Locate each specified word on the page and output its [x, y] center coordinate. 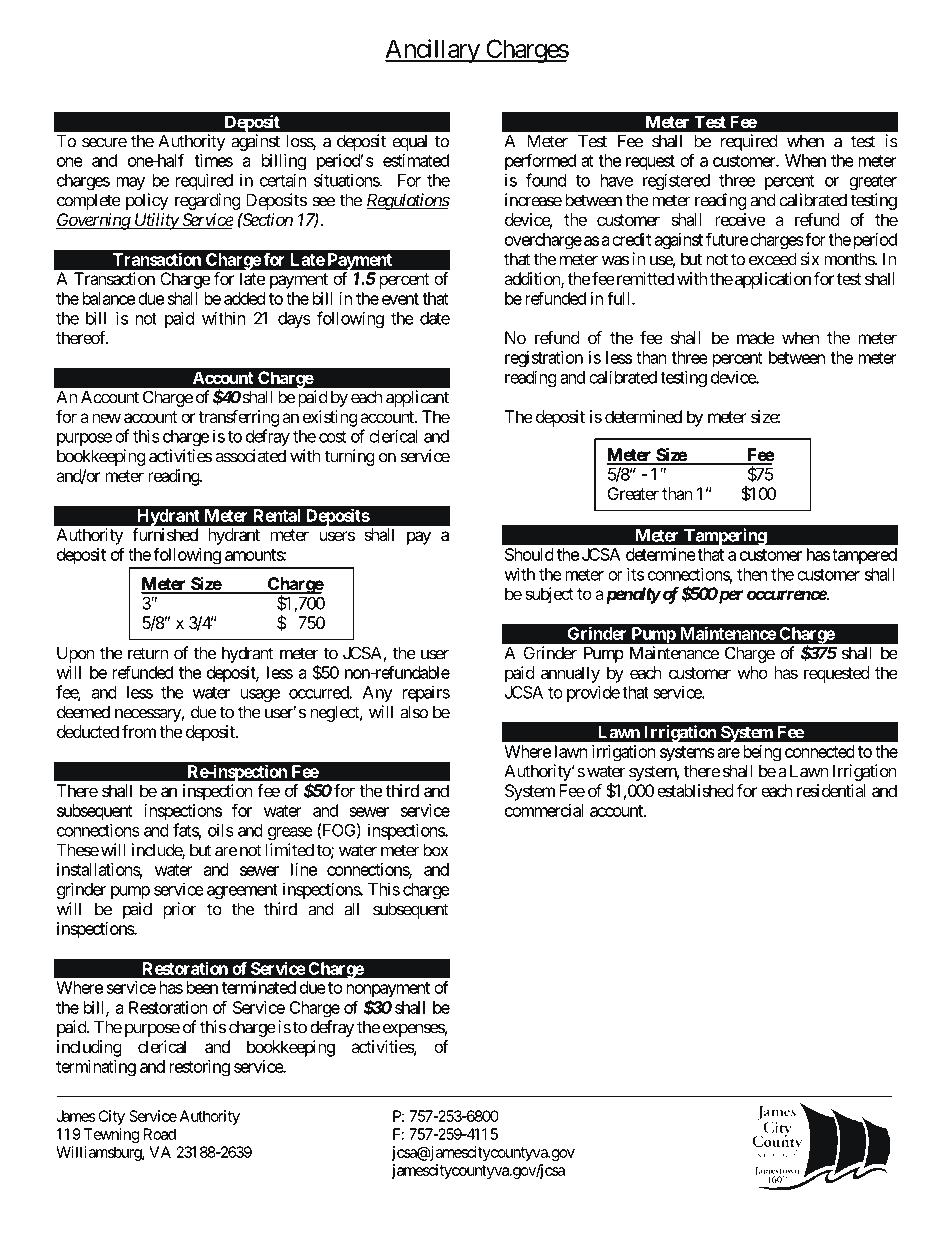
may [130, 183]
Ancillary [433, 51]
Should [529, 554]
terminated [259, 987]
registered [676, 181]
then [752, 574]
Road [160, 1134]
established [695, 790]
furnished [165, 534]
